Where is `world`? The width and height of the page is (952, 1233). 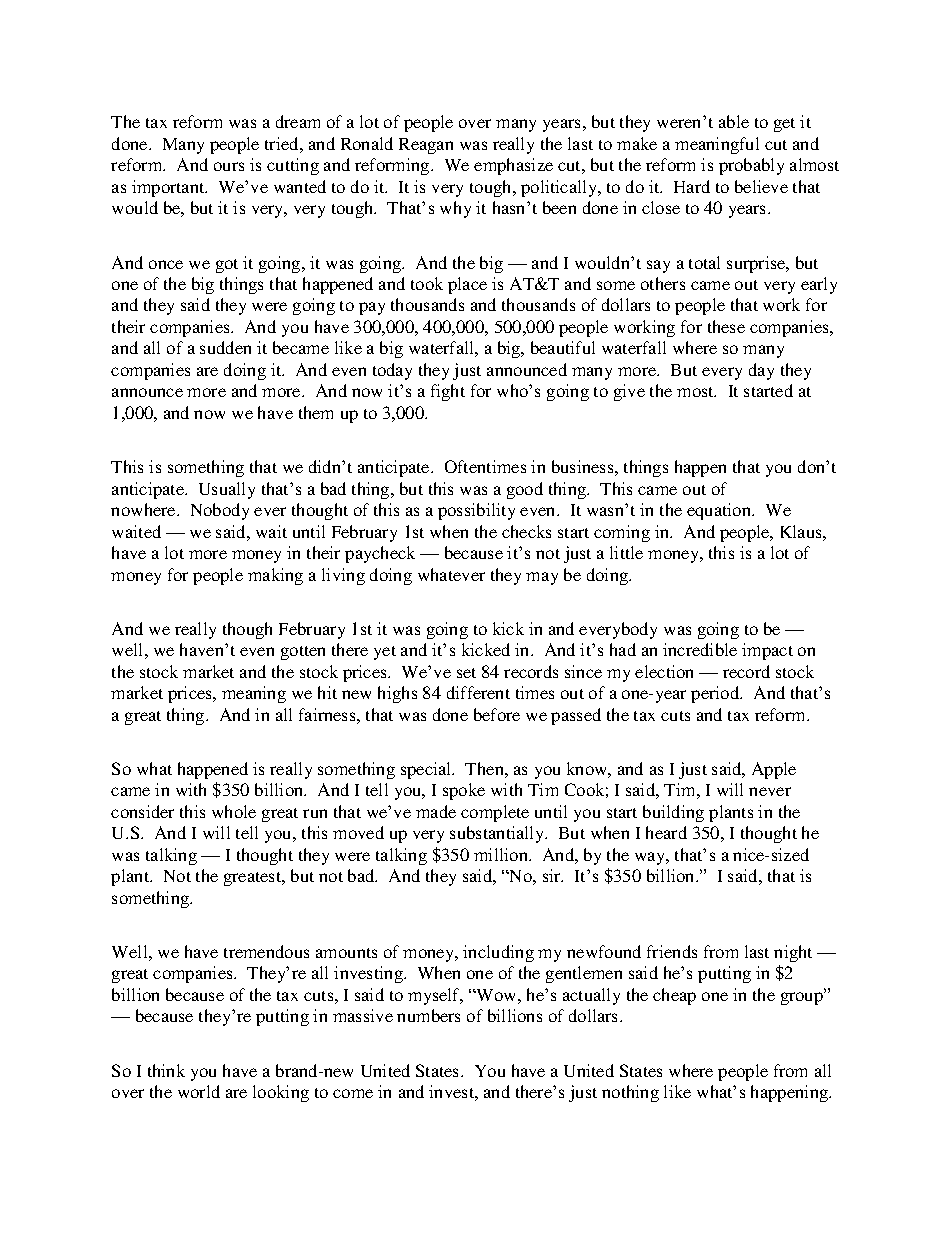 world is located at coordinates (199, 1091).
